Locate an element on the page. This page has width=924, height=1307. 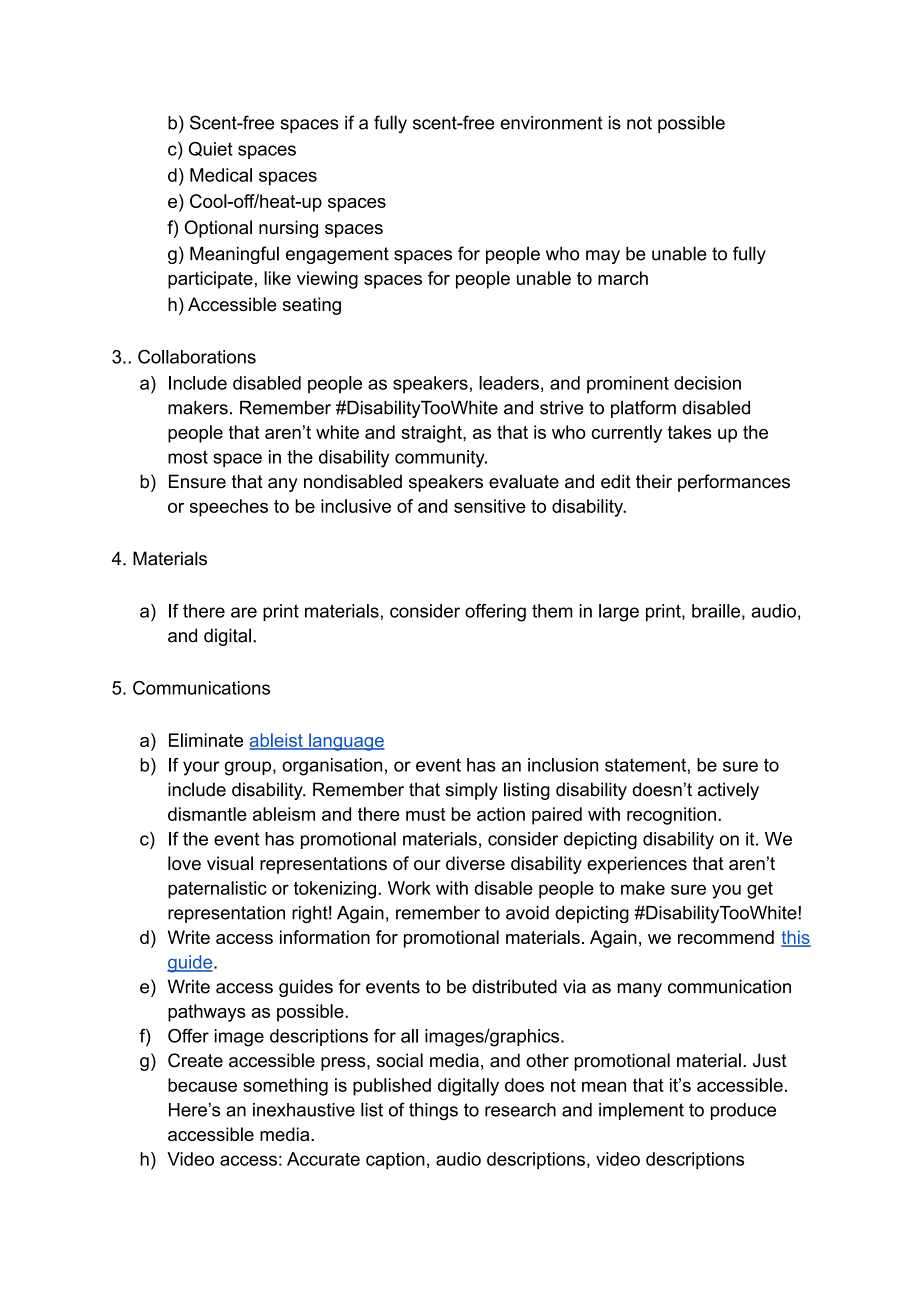
braille is located at coordinates (716, 611).
